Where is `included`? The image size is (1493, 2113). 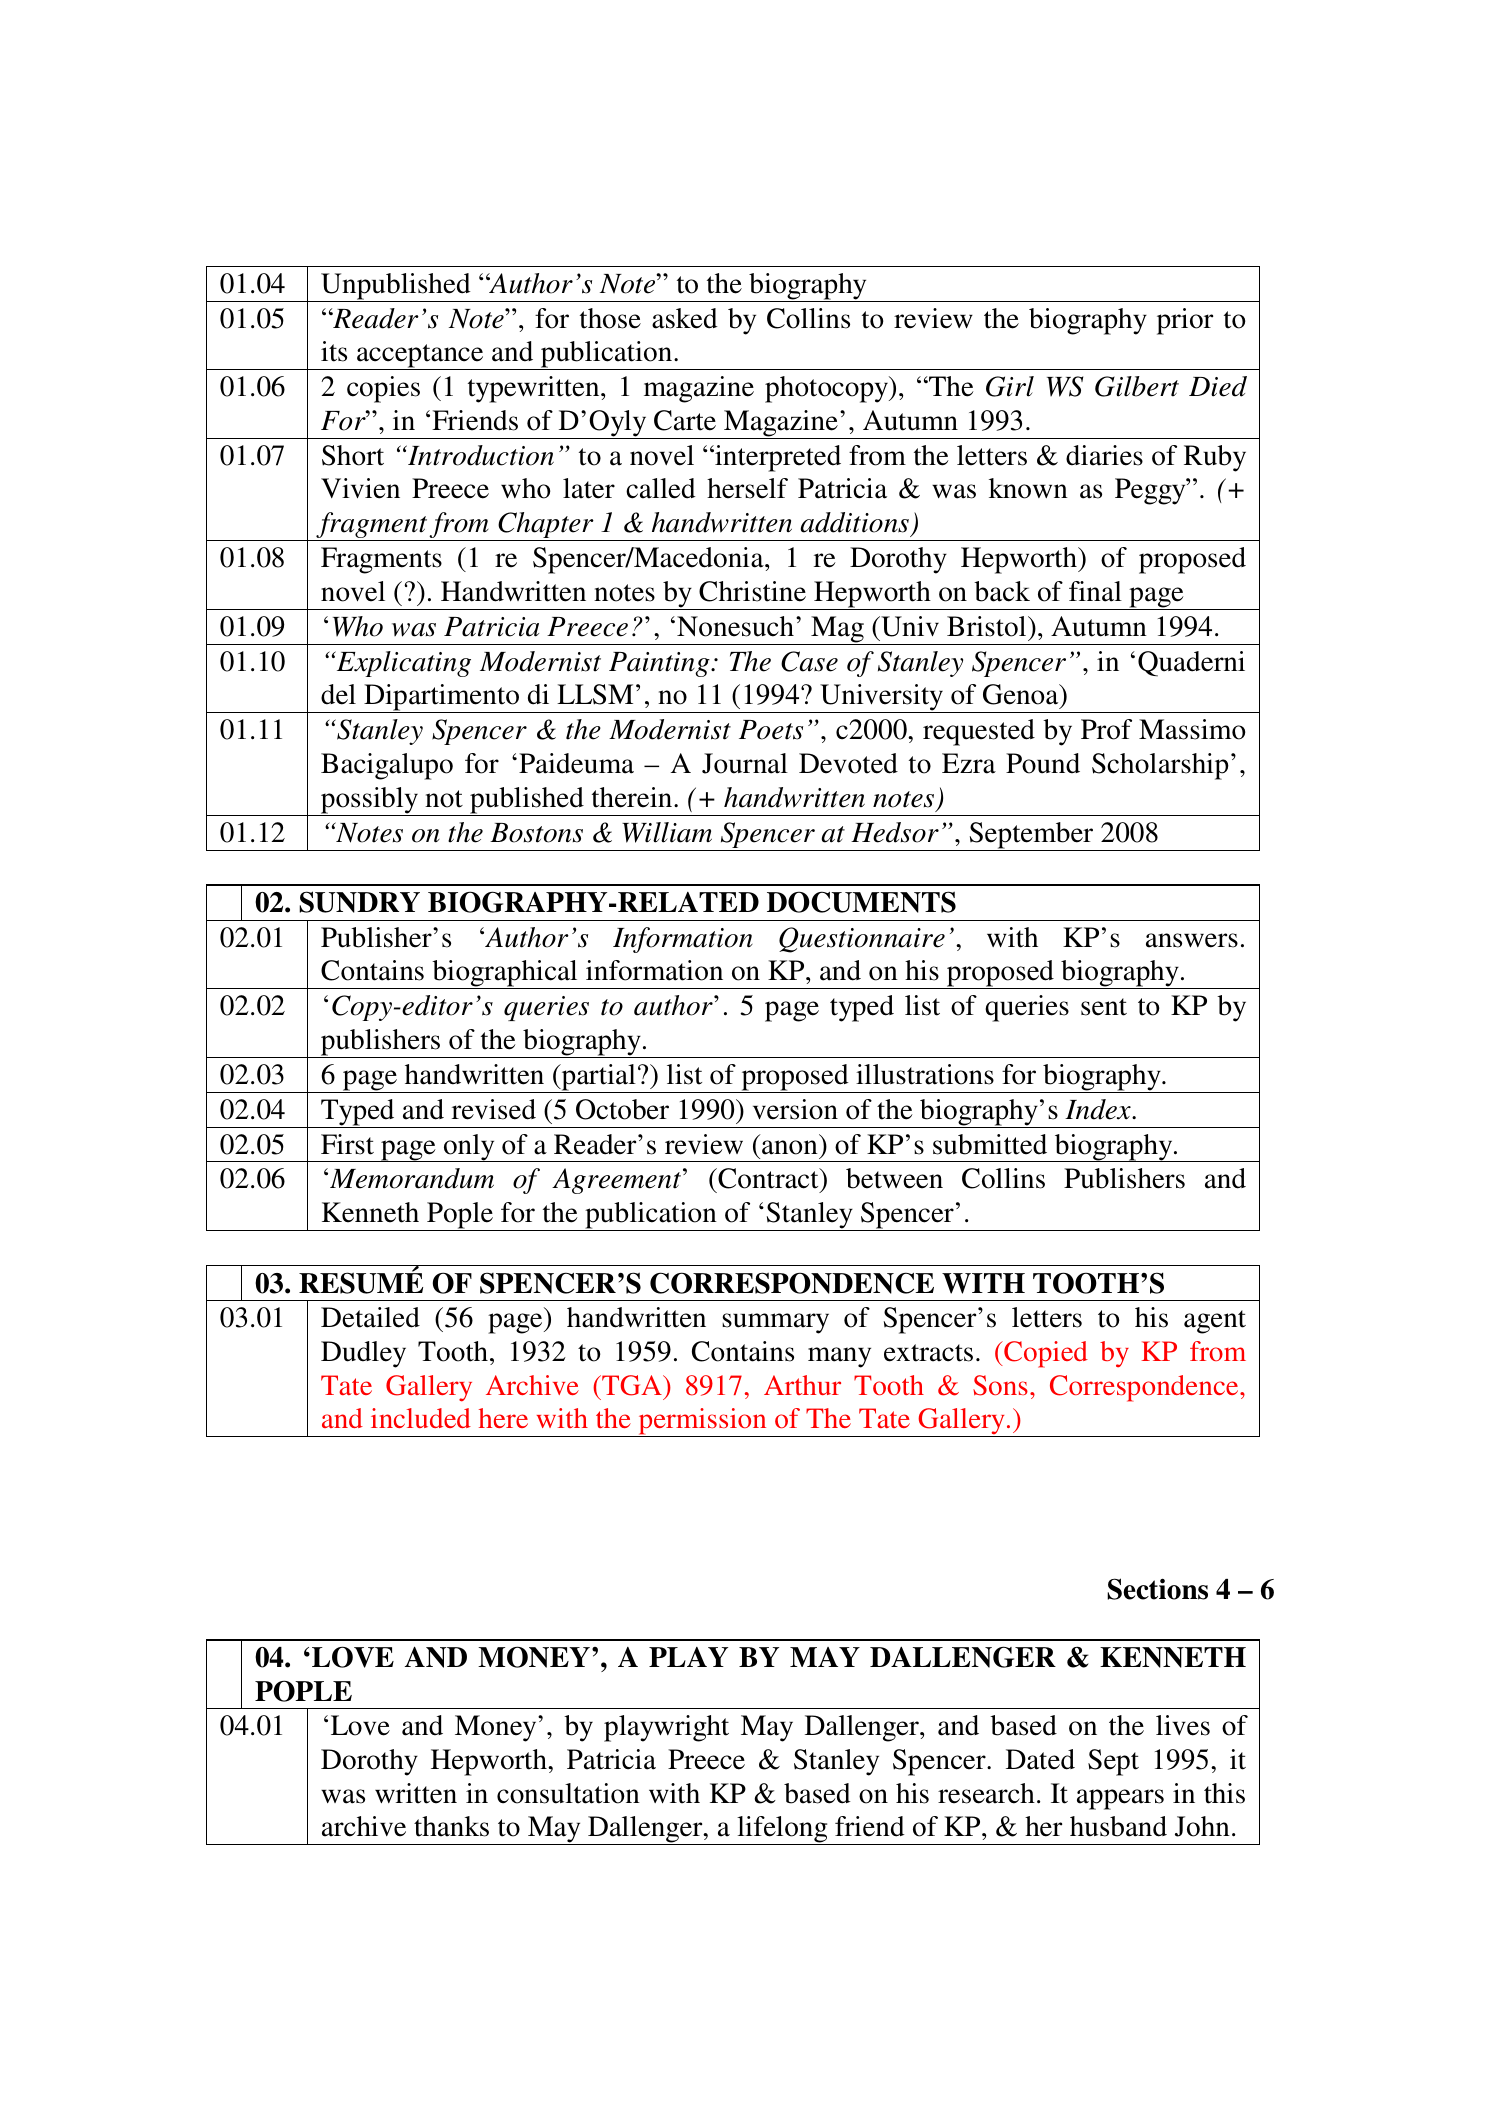 included is located at coordinates (421, 1418).
